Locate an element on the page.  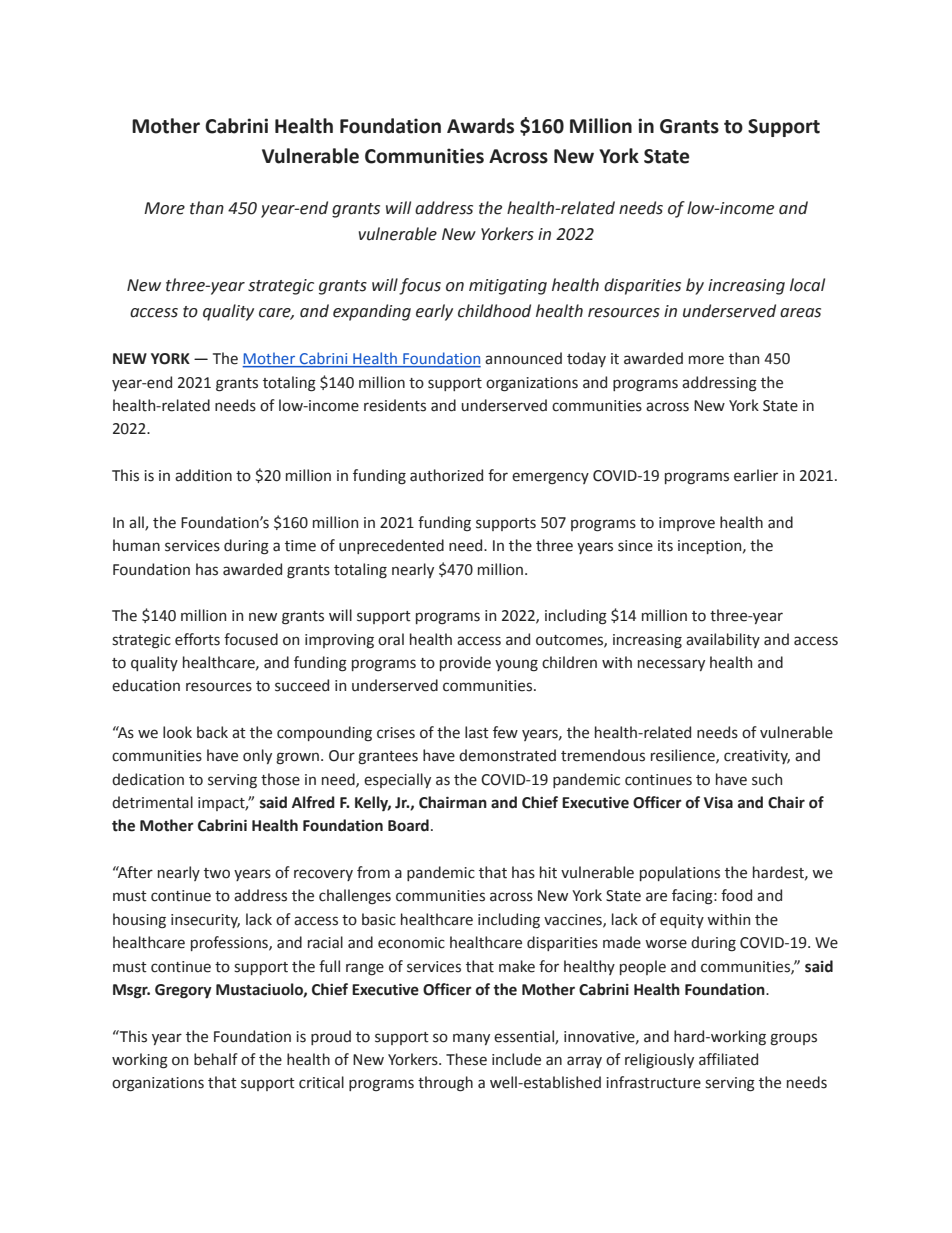
areas is located at coordinates (800, 313).
